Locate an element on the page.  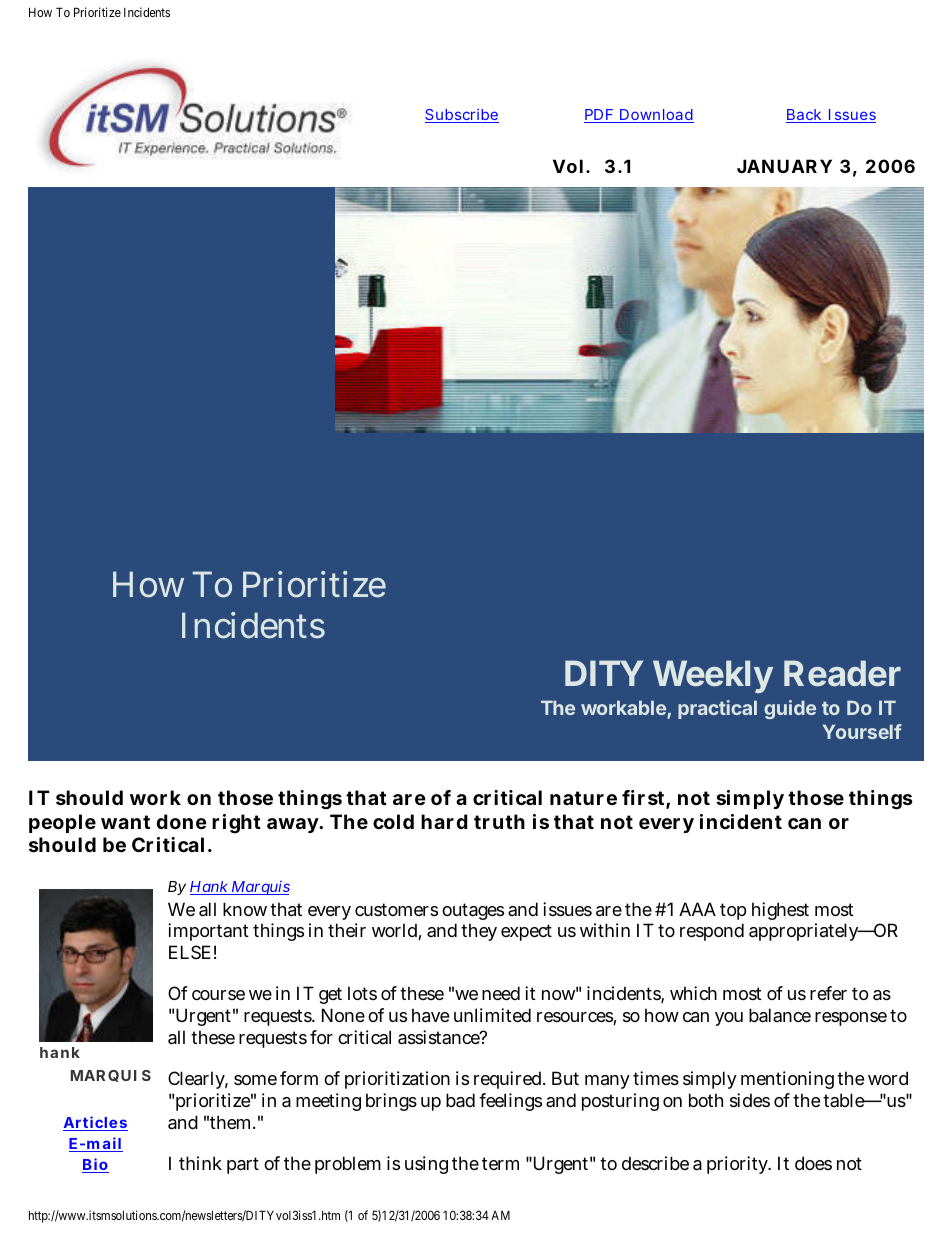
Back is located at coordinates (805, 116).
